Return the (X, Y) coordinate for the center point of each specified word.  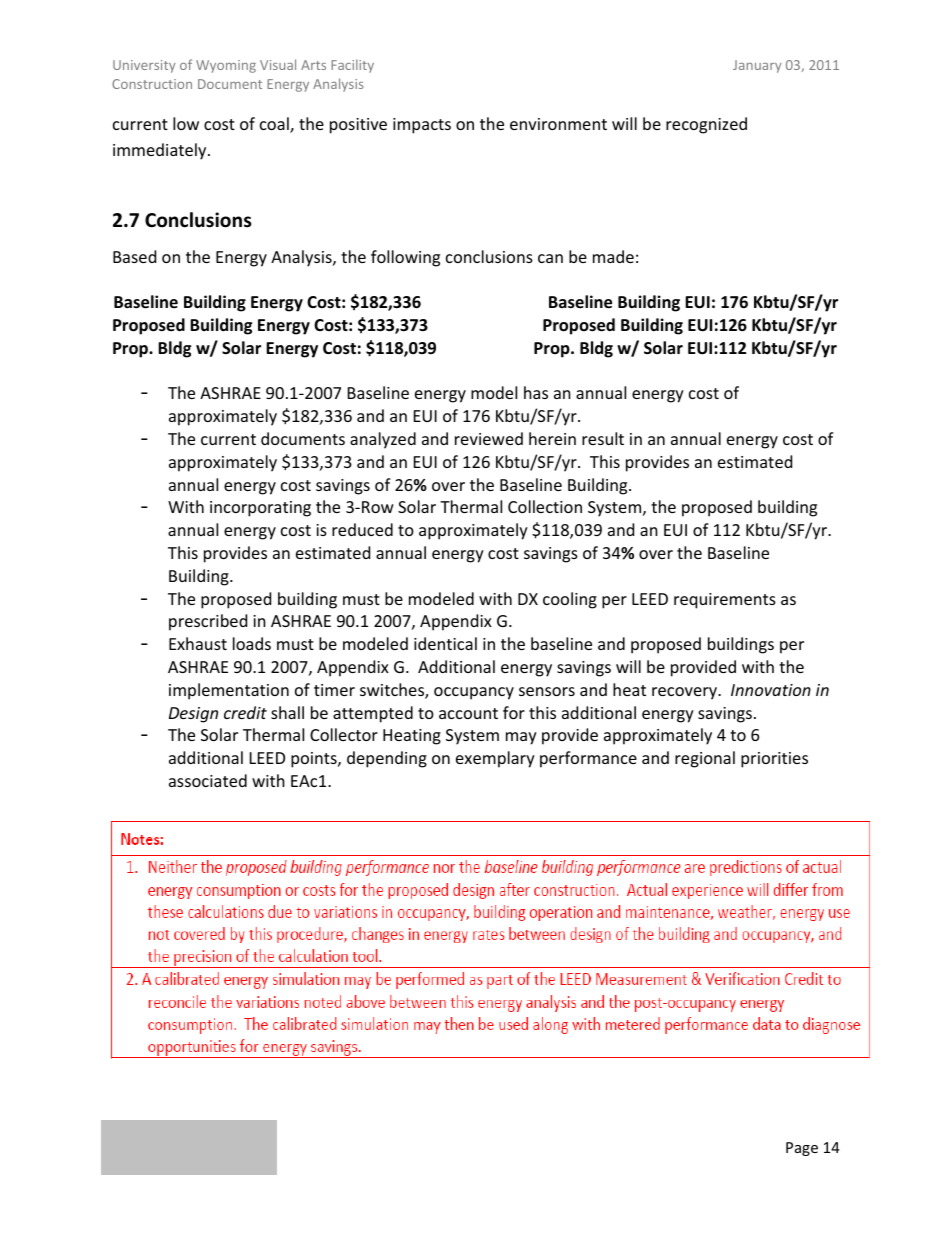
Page (802, 1149)
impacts (422, 126)
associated (208, 780)
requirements (725, 601)
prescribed (208, 622)
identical (445, 643)
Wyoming (226, 66)
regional (705, 759)
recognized (706, 125)
